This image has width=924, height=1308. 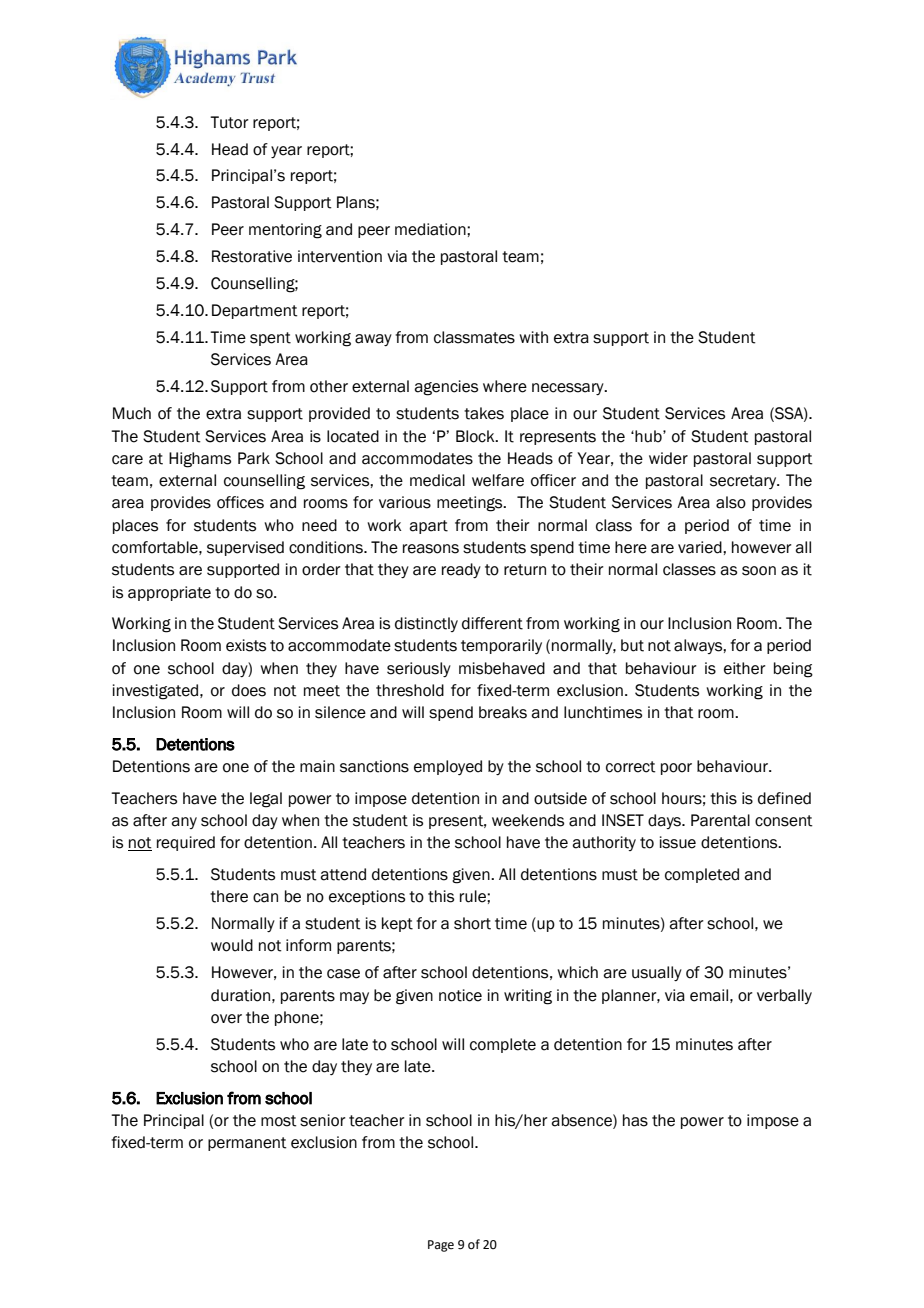 What do you see at coordinates (249, 690) in the image?
I see `does` at bounding box center [249, 690].
